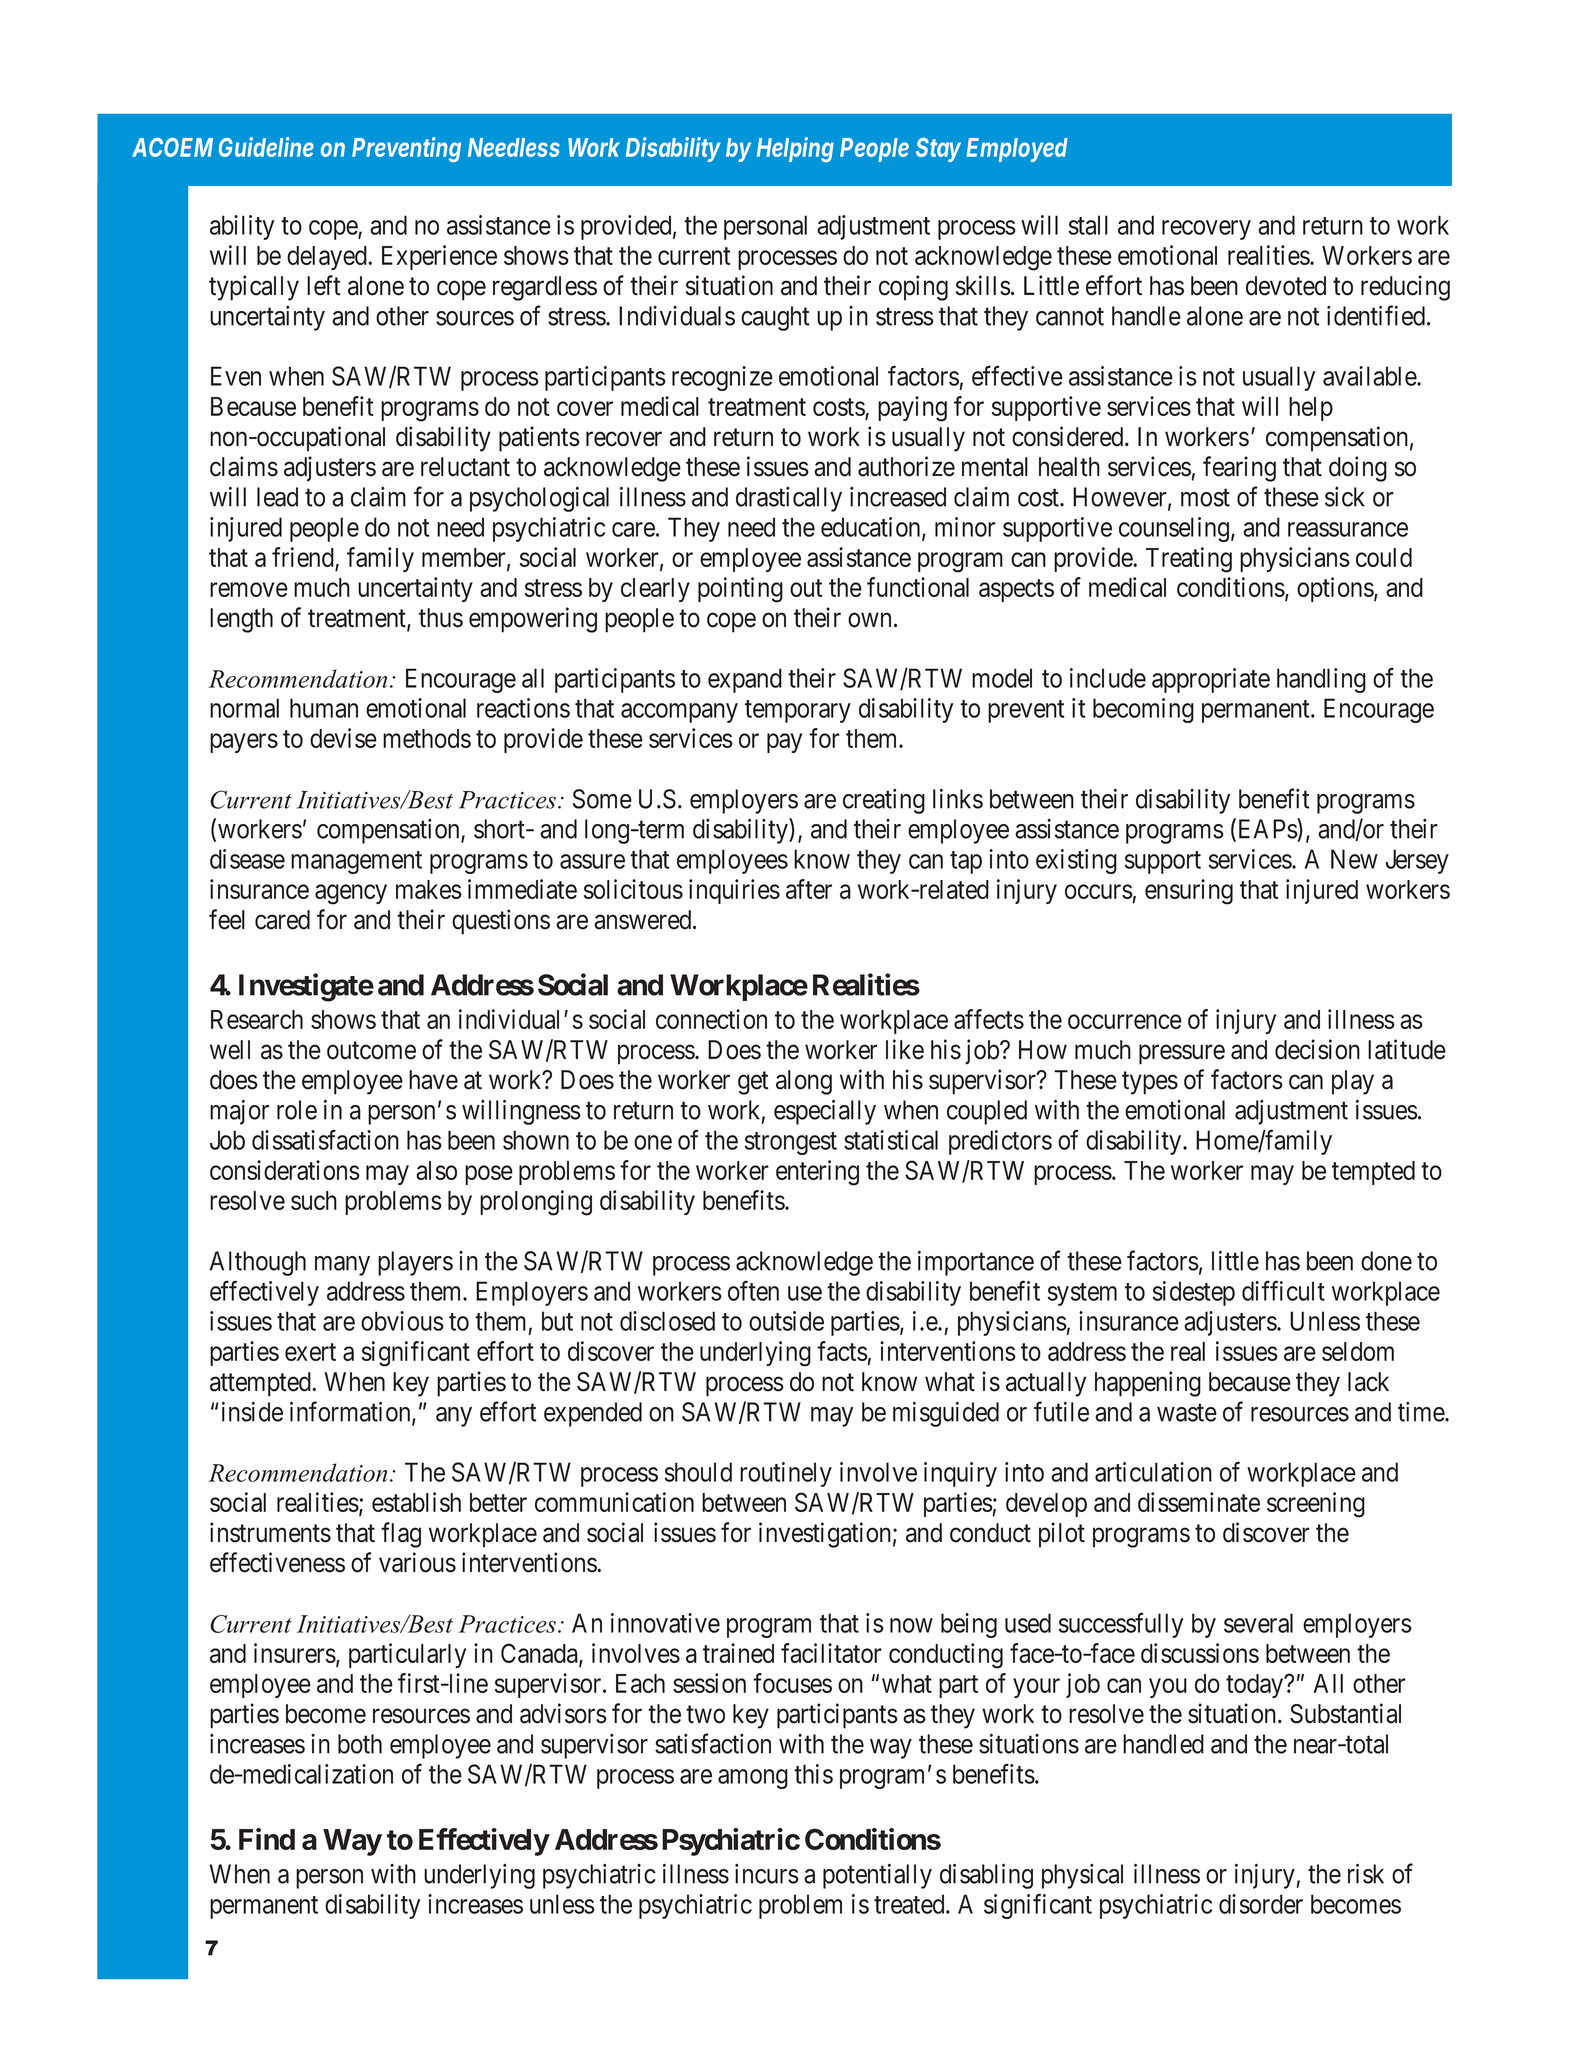  Describe the element at coordinates (328, 258) in the screenshot. I see `delayed` at that location.
